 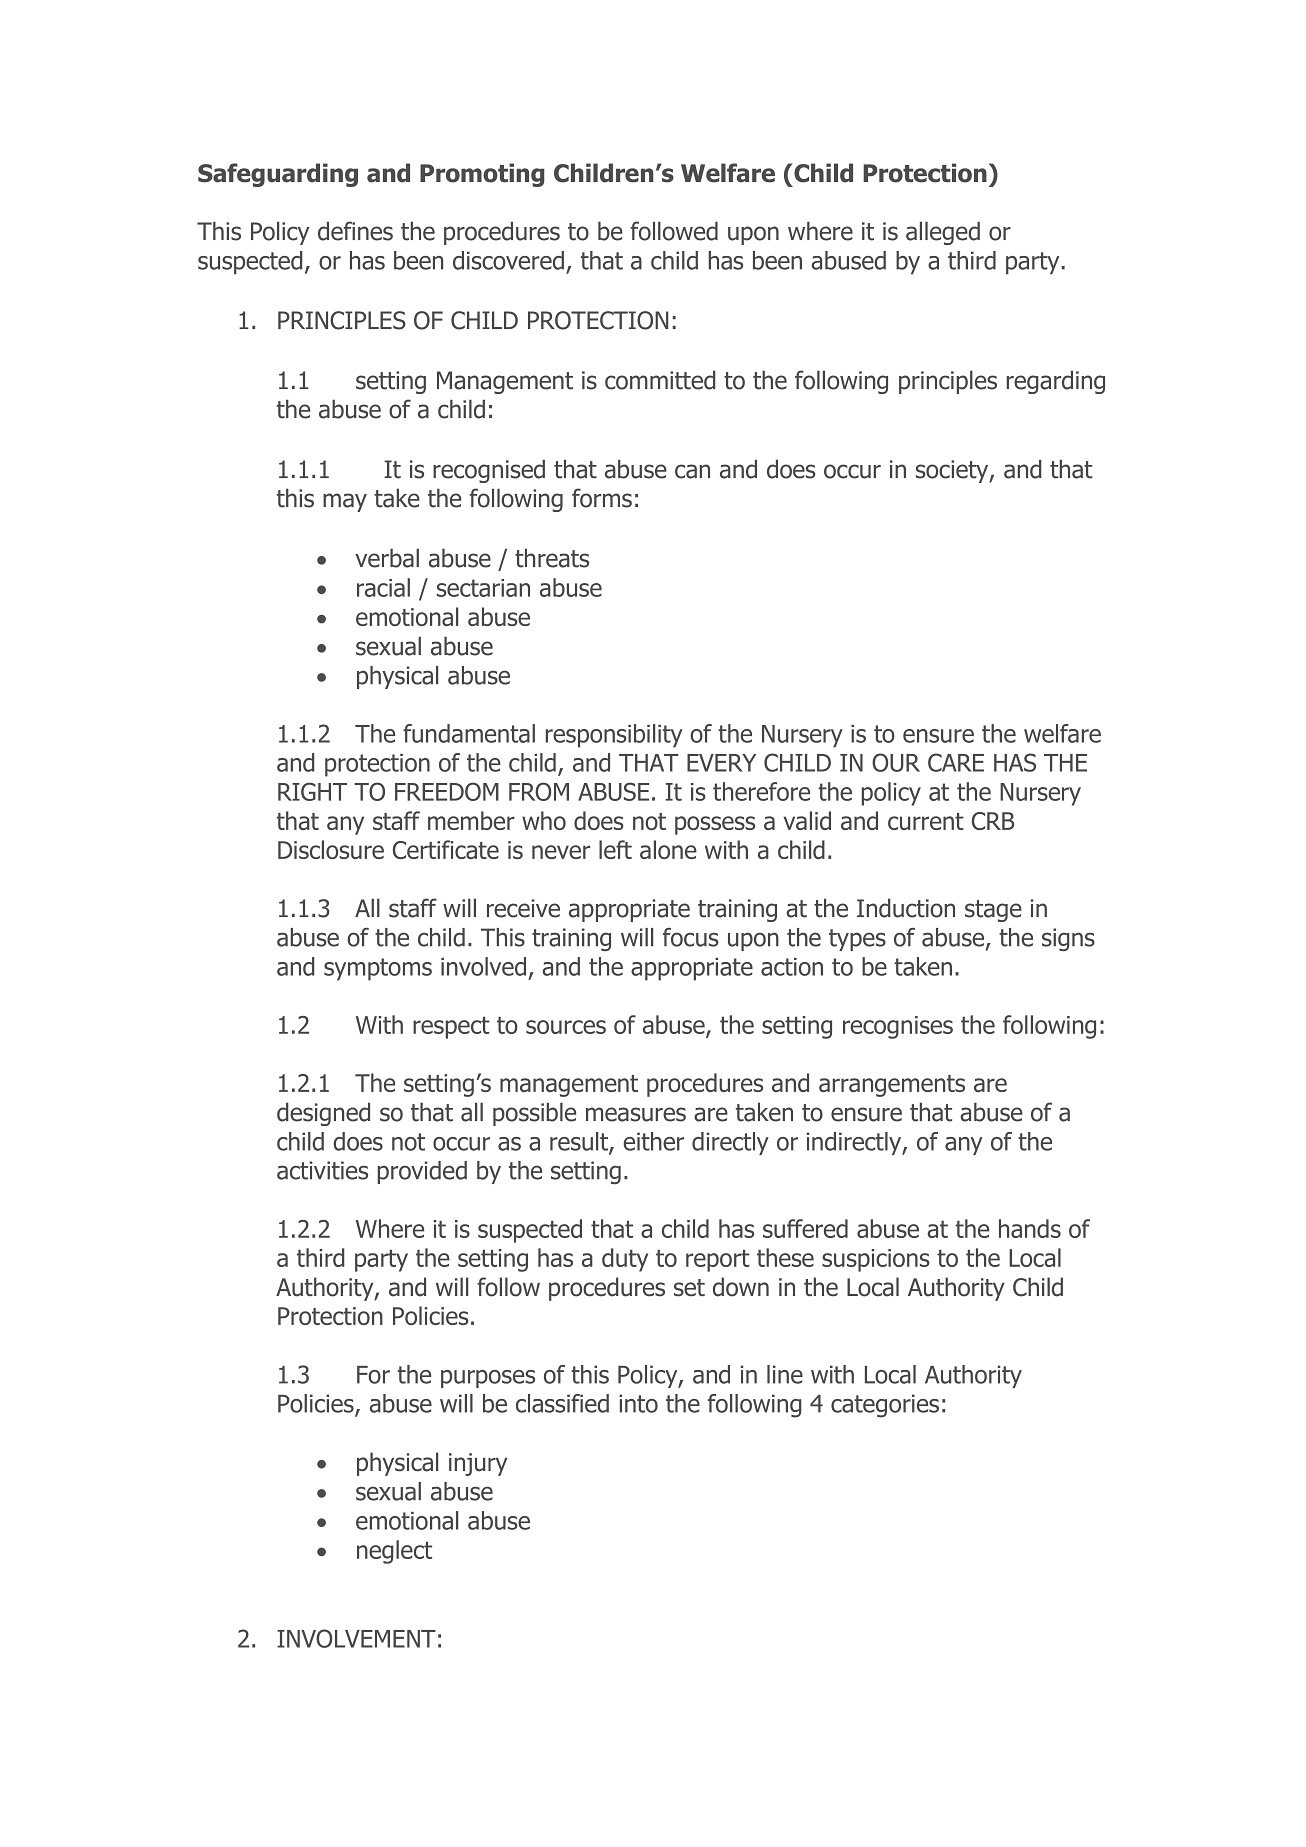 I want to click on defines, so click(x=355, y=231).
